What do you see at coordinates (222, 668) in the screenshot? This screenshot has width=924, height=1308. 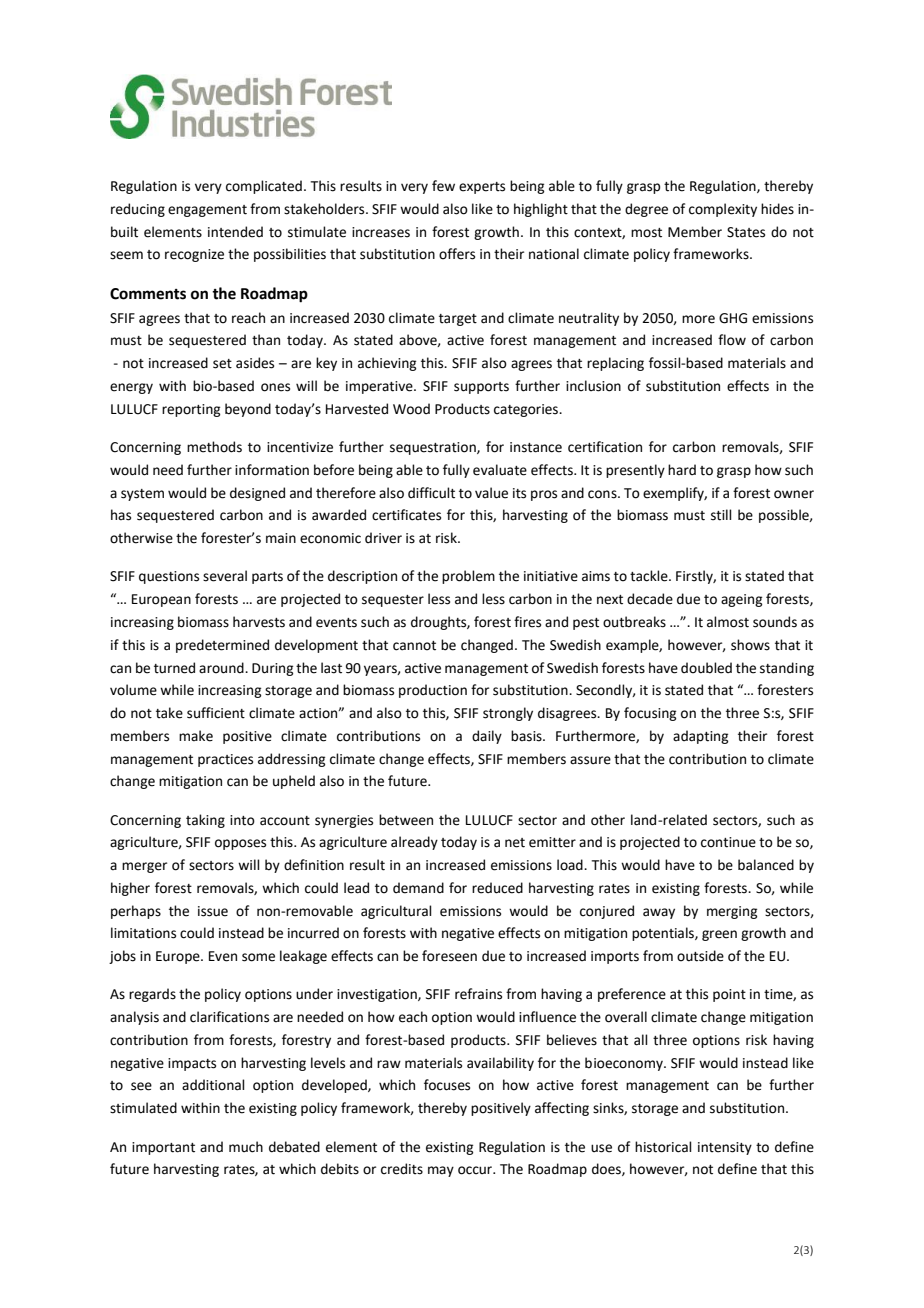 I see `around` at bounding box center [222, 668].
